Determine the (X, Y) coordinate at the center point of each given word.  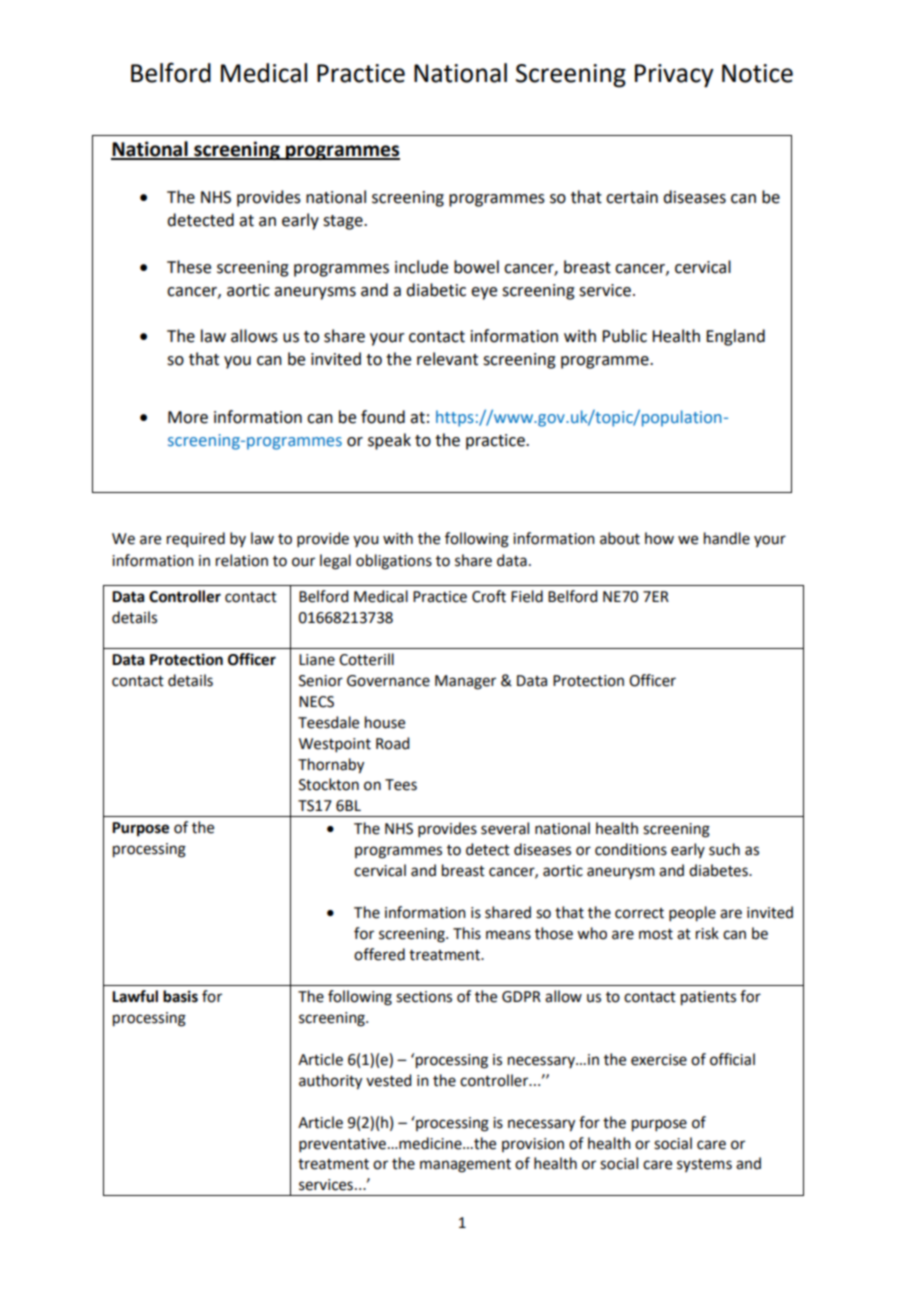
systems (704, 1165)
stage (344, 222)
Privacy (674, 76)
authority (330, 1082)
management (465, 1166)
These (189, 267)
